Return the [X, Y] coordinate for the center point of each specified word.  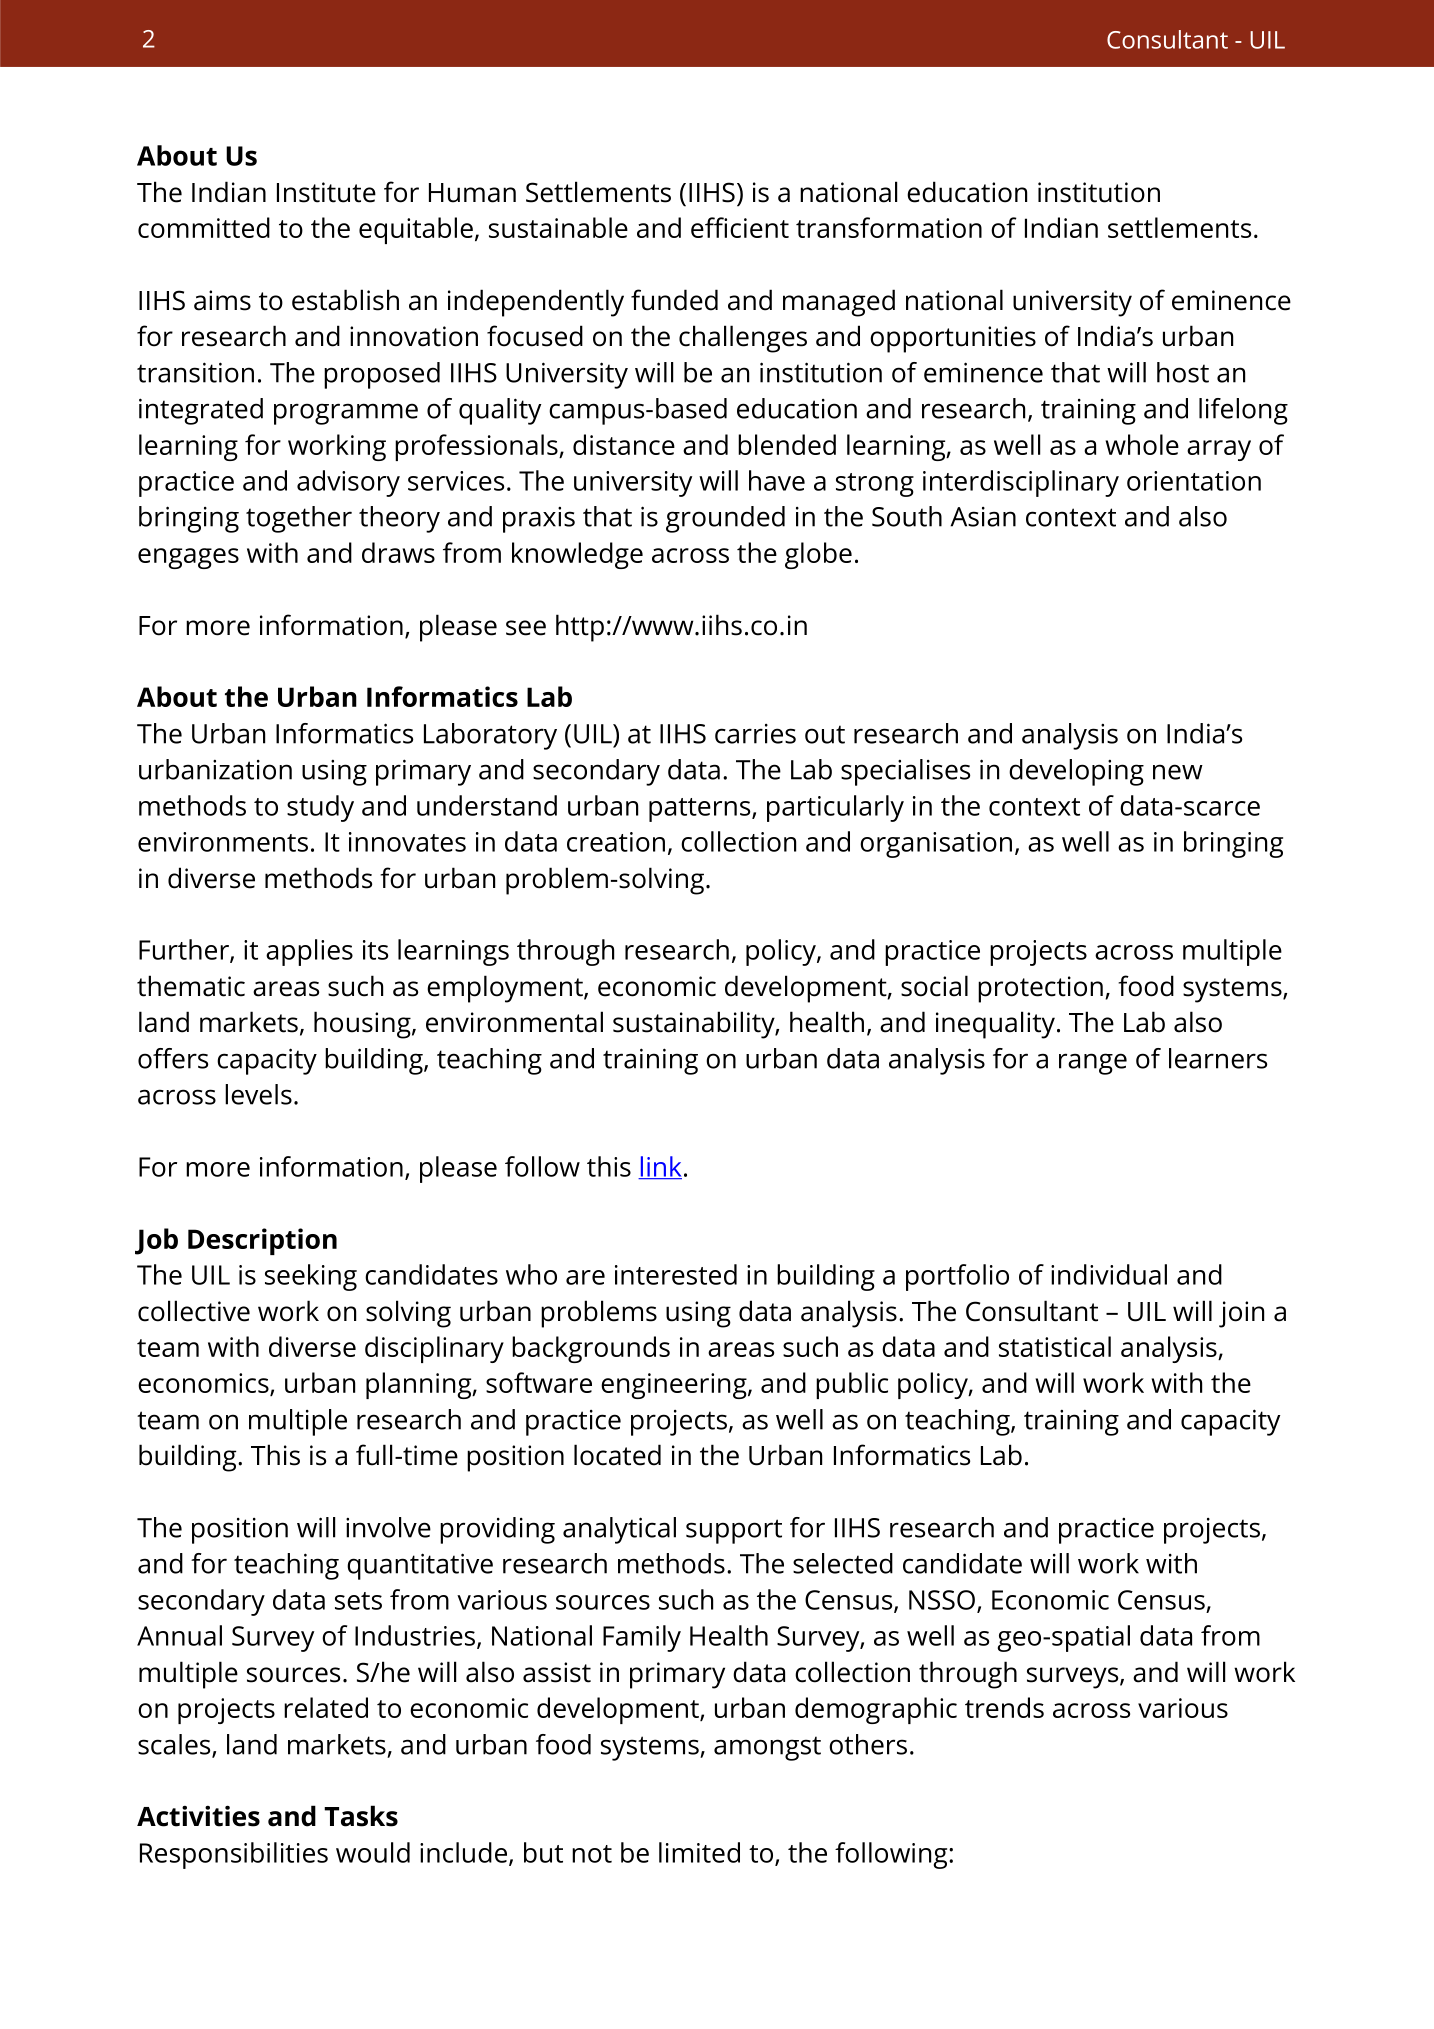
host [1183, 372]
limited [699, 1852]
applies [309, 952]
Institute [326, 192]
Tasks [361, 1816]
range [1093, 1064]
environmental [514, 1022]
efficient [740, 227]
